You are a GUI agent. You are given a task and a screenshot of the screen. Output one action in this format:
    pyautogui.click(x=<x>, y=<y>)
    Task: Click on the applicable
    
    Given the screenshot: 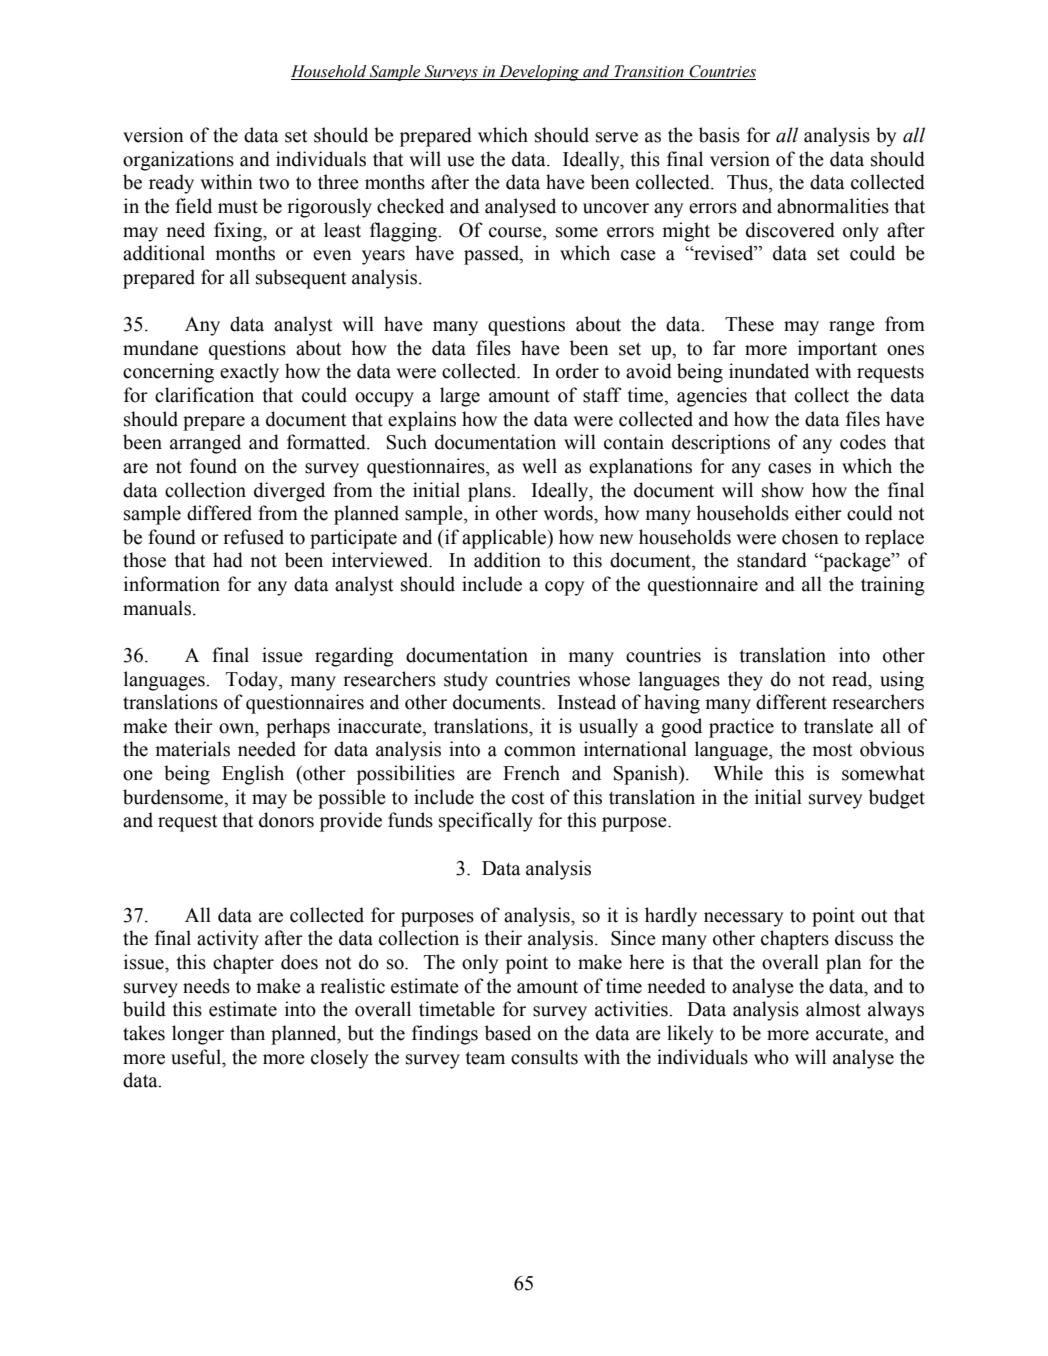 What is the action you would take?
    pyautogui.click(x=505, y=539)
